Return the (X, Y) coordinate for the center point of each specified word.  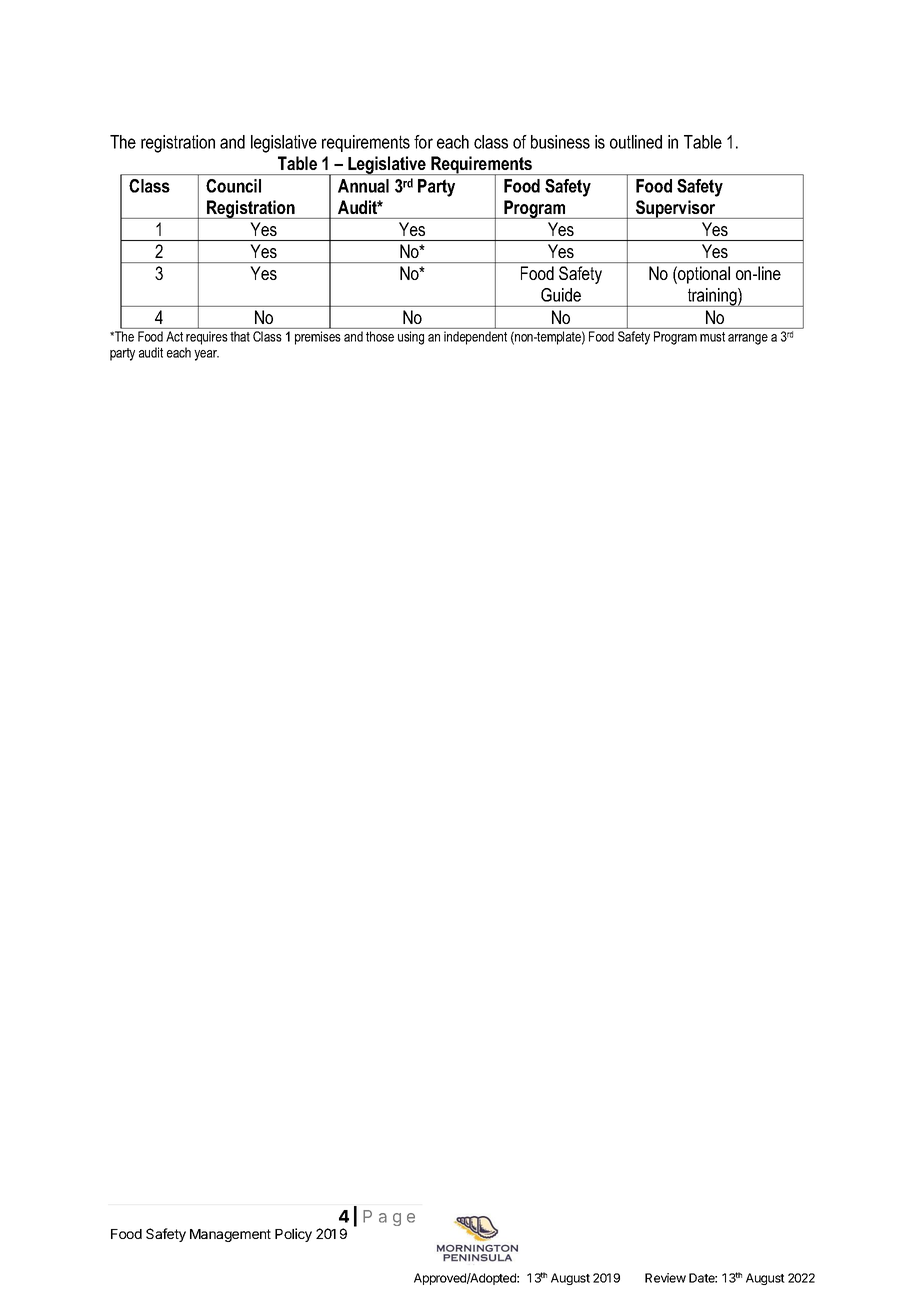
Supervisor (676, 209)
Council (233, 186)
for (423, 142)
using (411, 338)
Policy (293, 1235)
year (206, 355)
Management (230, 1235)
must (712, 337)
